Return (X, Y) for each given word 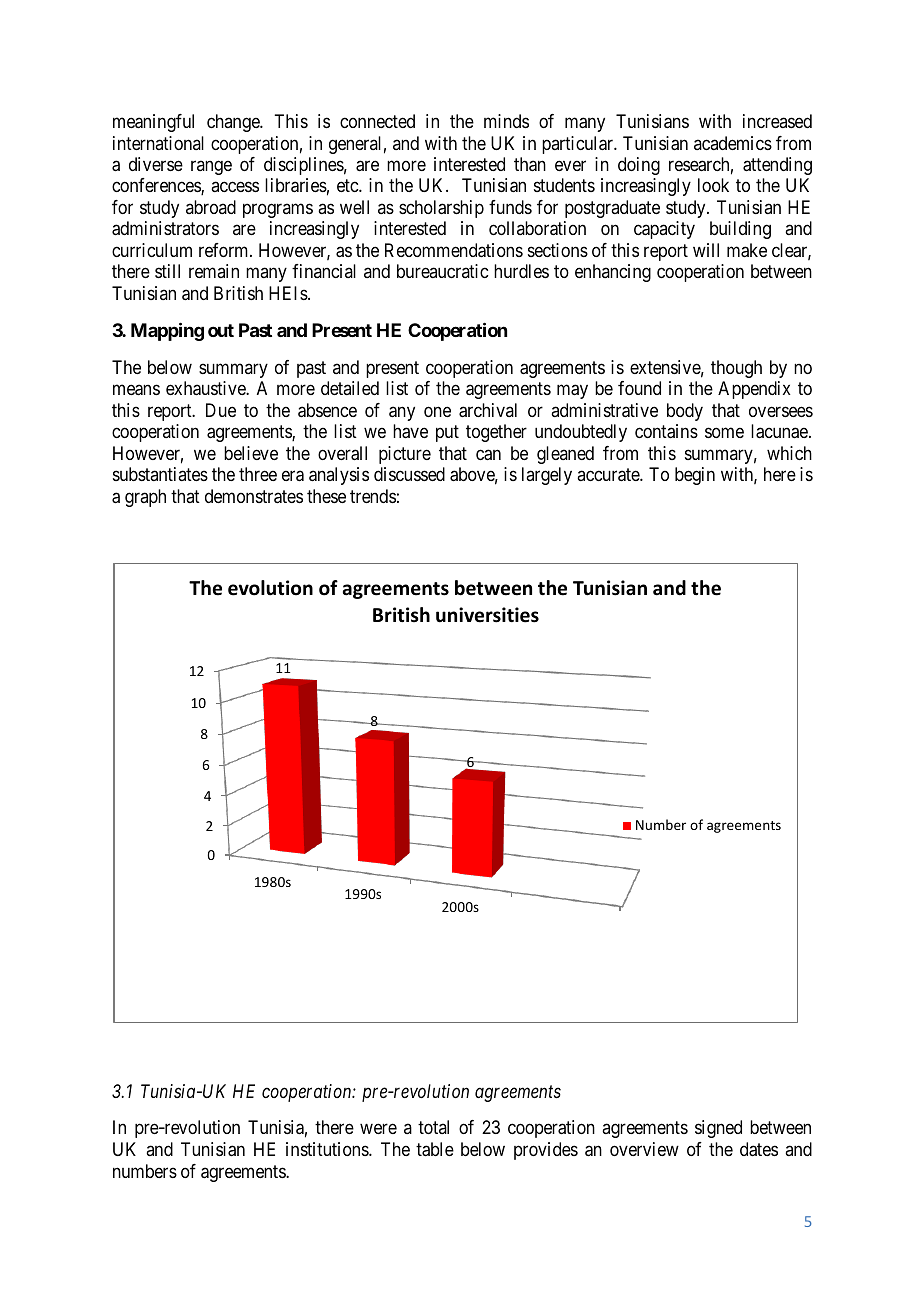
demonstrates (254, 496)
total (433, 1127)
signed (718, 1129)
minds (506, 121)
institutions (328, 1149)
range (211, 168)
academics (733, 143)
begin (695, 476)
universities (487, 615)
